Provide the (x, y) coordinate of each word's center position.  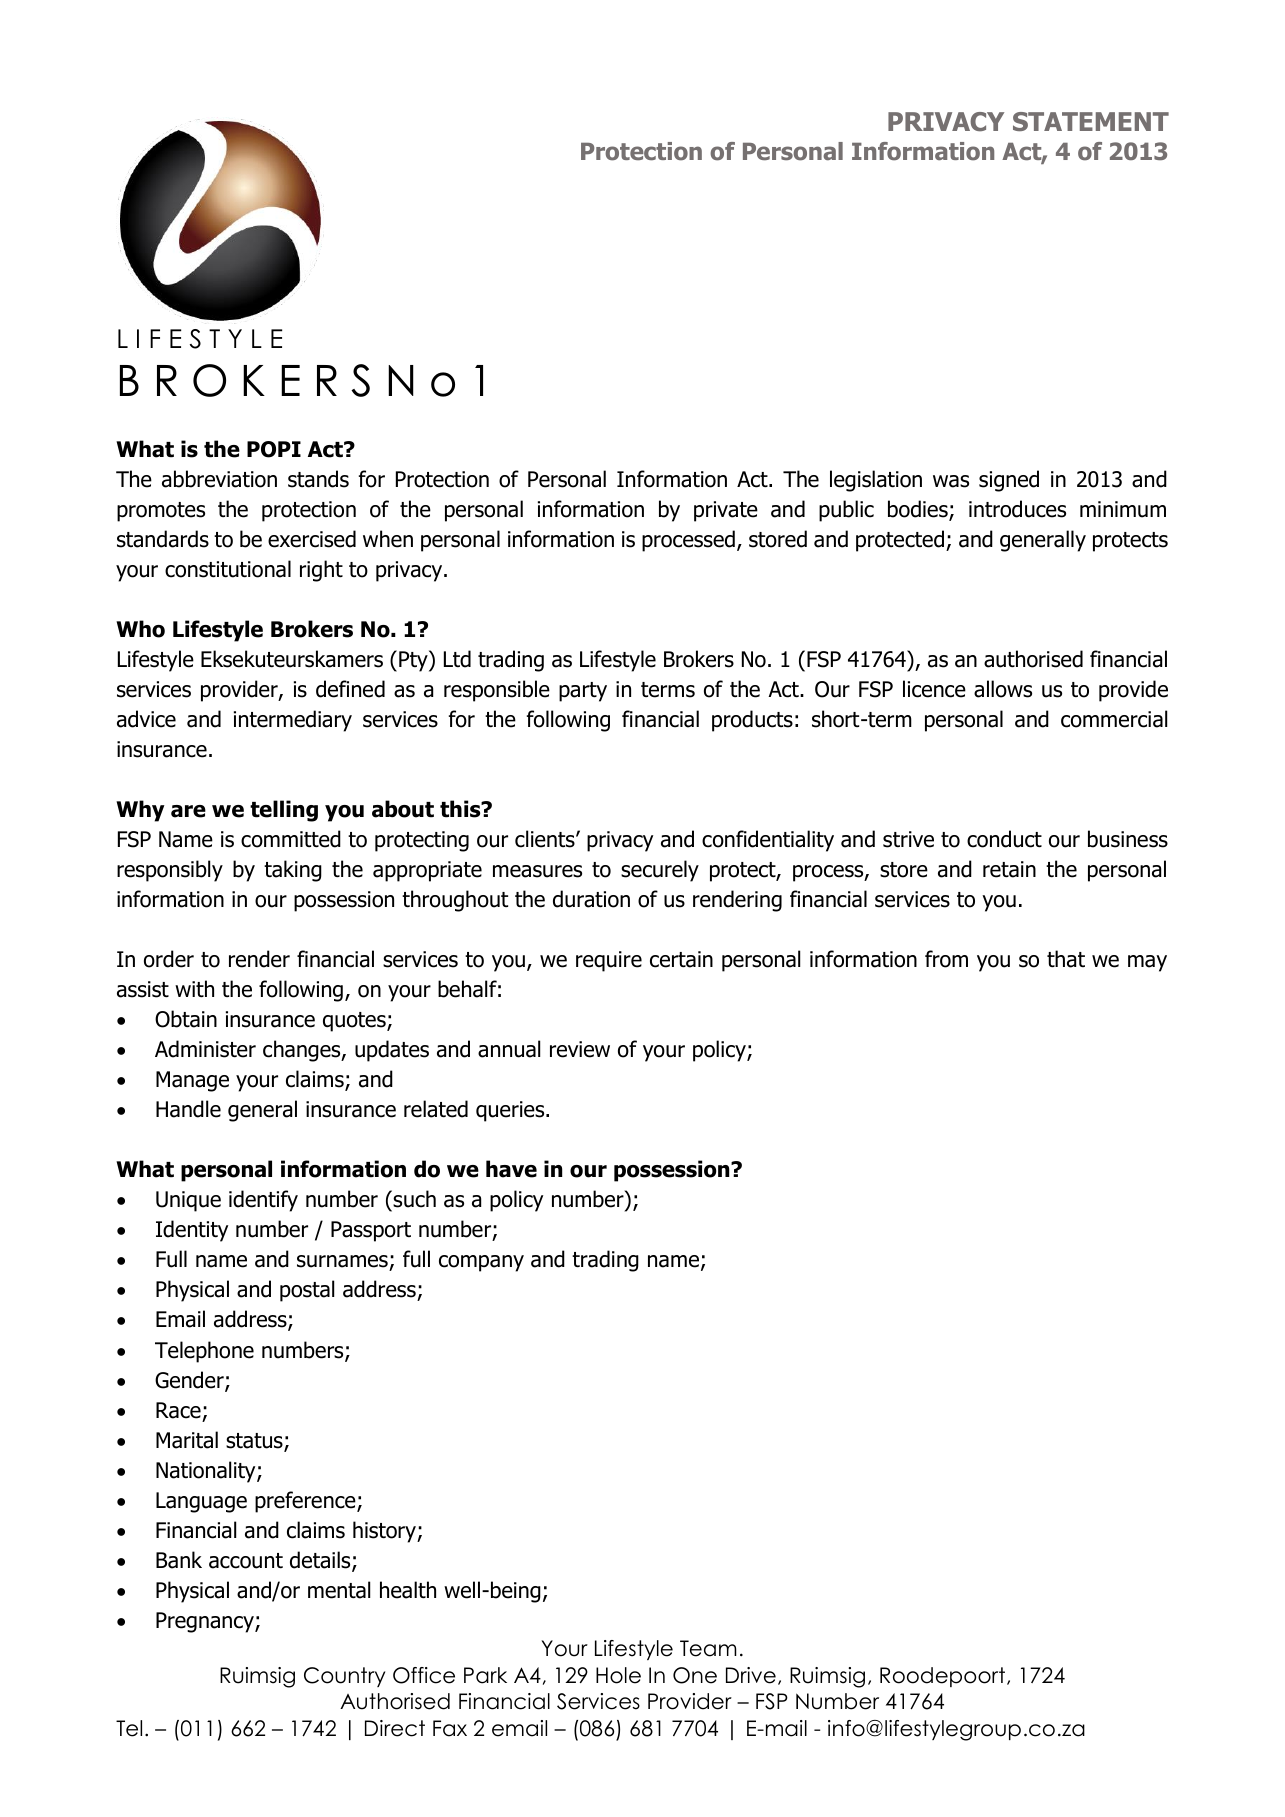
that (1066, 959)
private (726, 511)
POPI (274, 449)
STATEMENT (1091, 121)
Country (344, 1677)
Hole (618, 1675)
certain (681, 959)
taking (293, 871)
